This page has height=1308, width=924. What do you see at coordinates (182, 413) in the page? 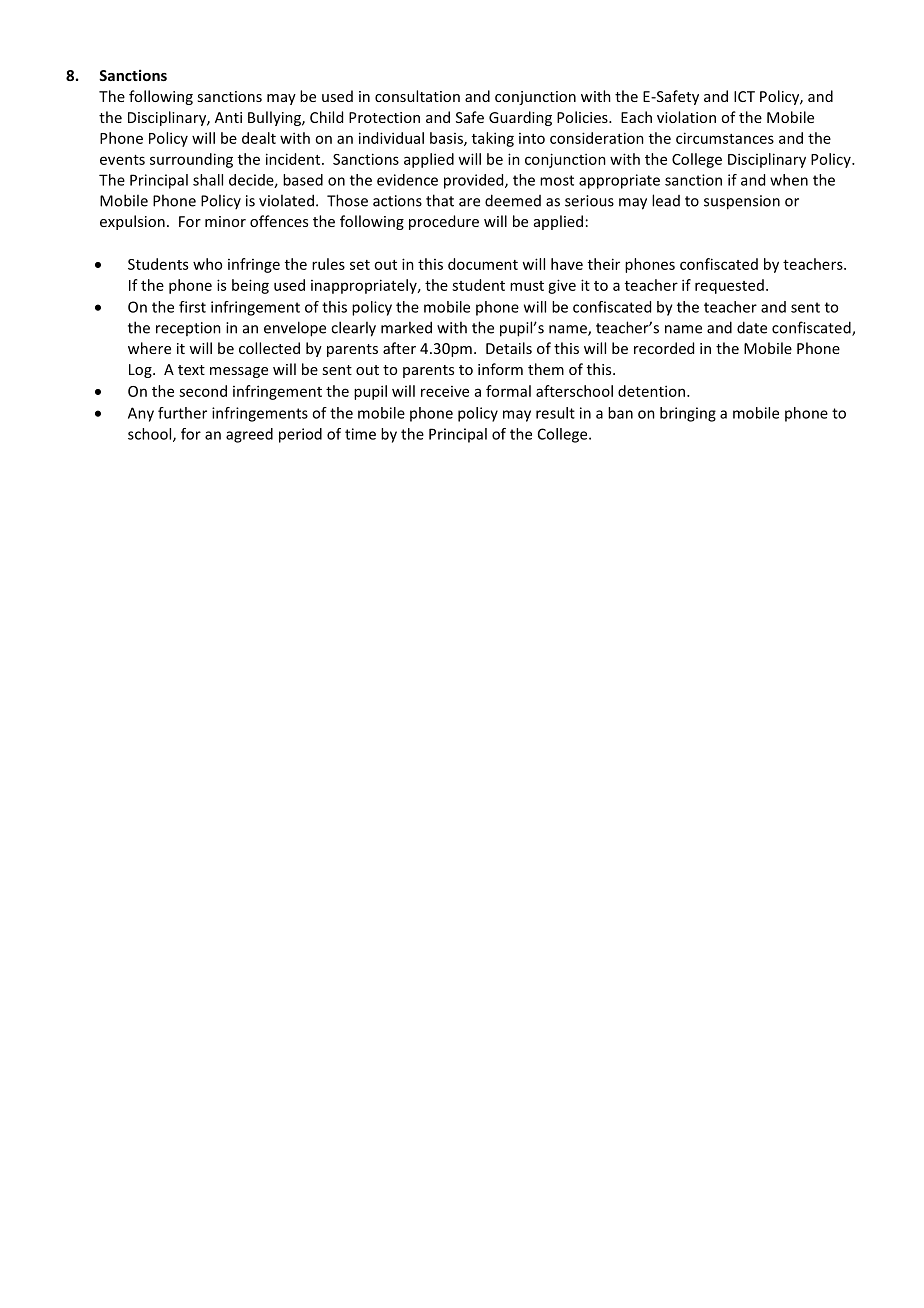
I see `further` at bounding box center [182, 413].
